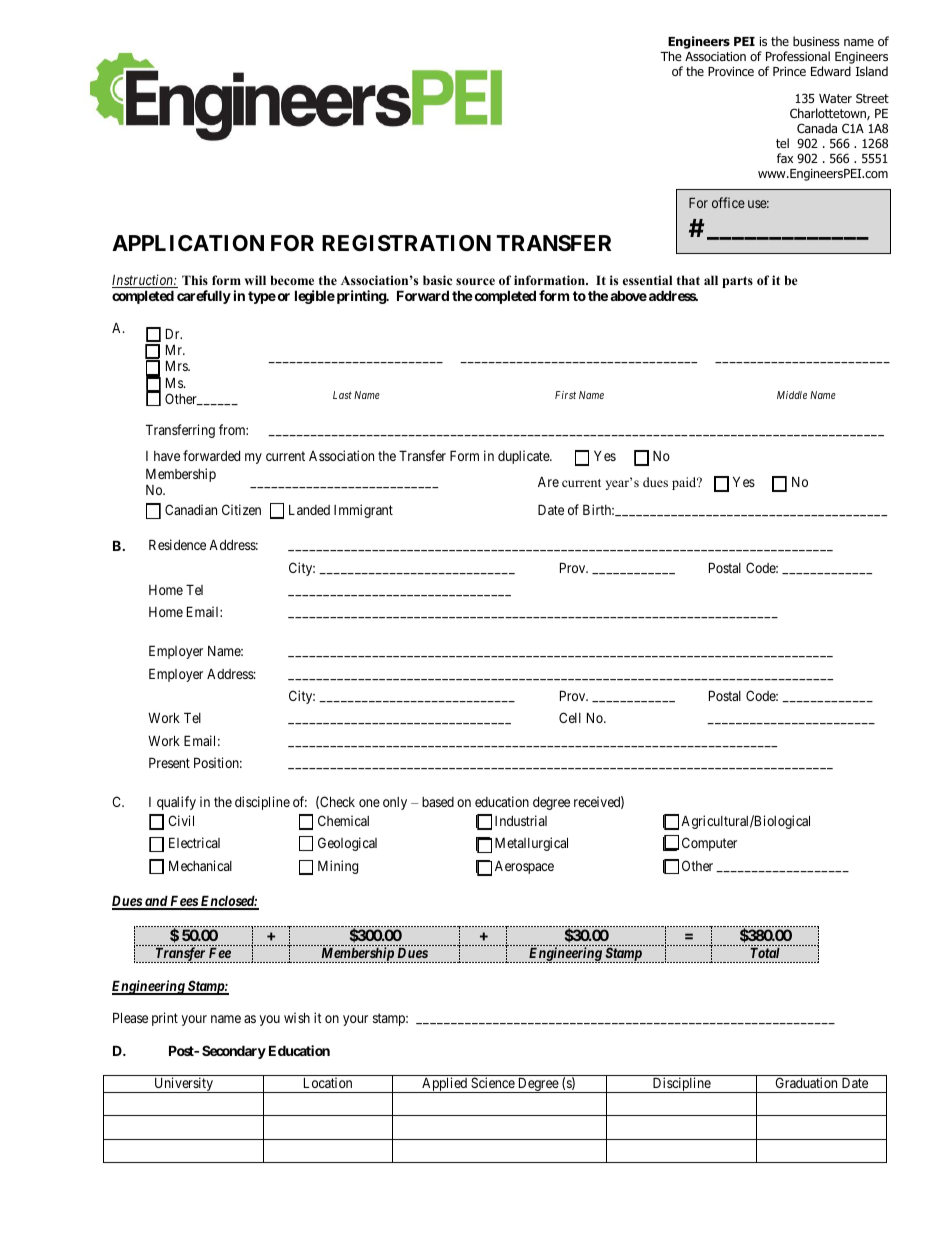 This screenshot has height=1233, width=952. Describe the element at coordinates (406, 243) in the screenshot. I see `REGISTRATION` at that location.
